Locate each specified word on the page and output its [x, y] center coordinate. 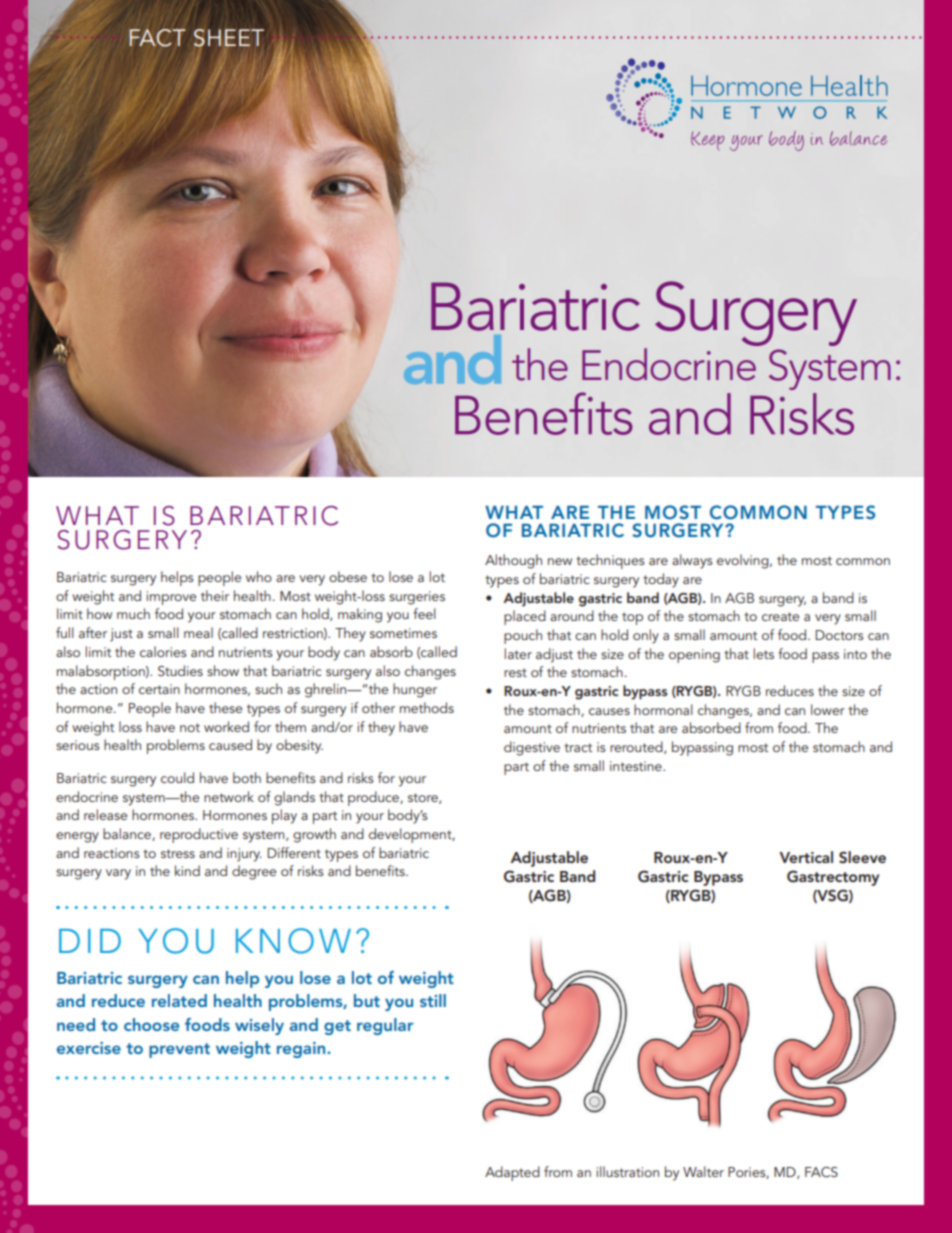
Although [513, 561]
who [259, 576]
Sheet [229, 39]
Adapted [512, 1173]
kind [187, 870]
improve [171, 598]
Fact [158, 38]
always [692, 561]
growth [314, 835]
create [780, 616]
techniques [610, 561]
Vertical [806, 857]
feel [424, 613]
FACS [821, 1172]
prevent [179, 1050]
